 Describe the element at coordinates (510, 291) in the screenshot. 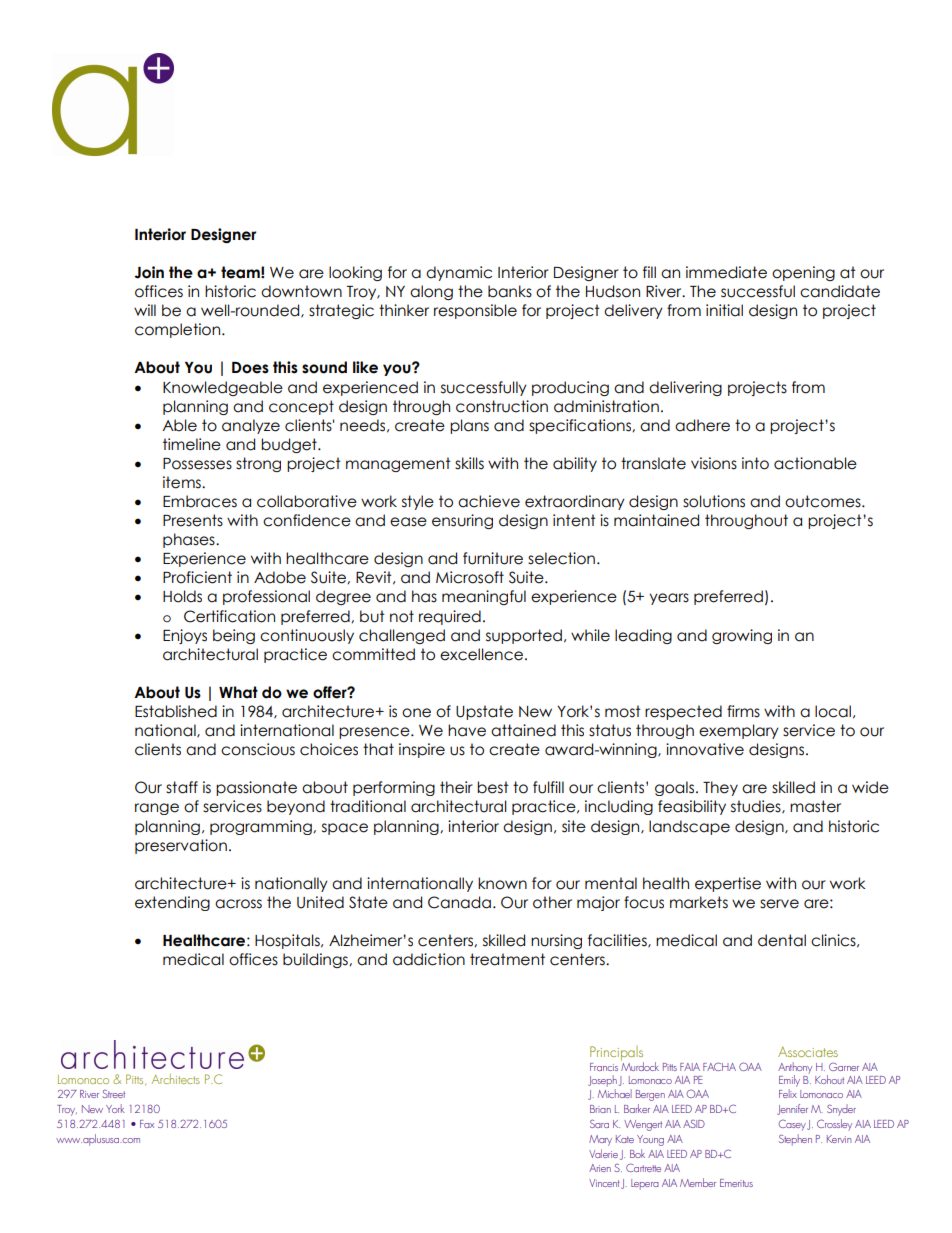

I see `banks` at that location.
